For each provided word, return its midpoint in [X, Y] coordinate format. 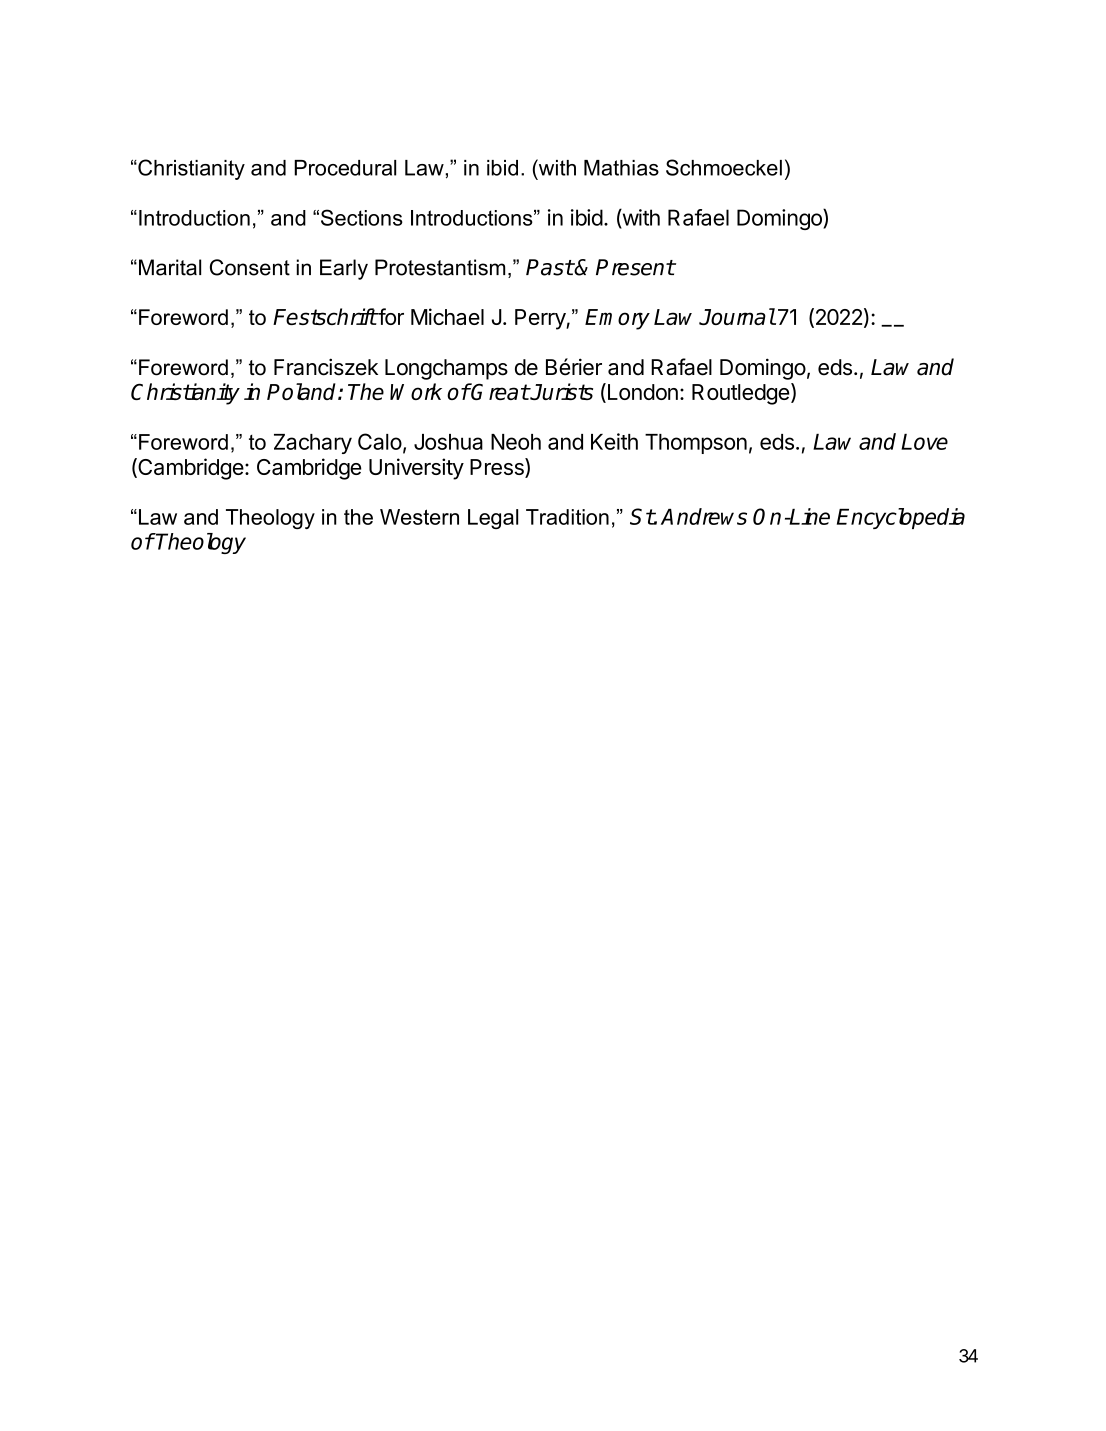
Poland [303, 391]
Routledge [740, 394]
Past [550, 267]
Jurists [561, 391]
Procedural [345, 168]
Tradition [567, 517]
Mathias [621, 168]
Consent [250, 267]
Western [419, 517]
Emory [617, 319]
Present [635, 267]
